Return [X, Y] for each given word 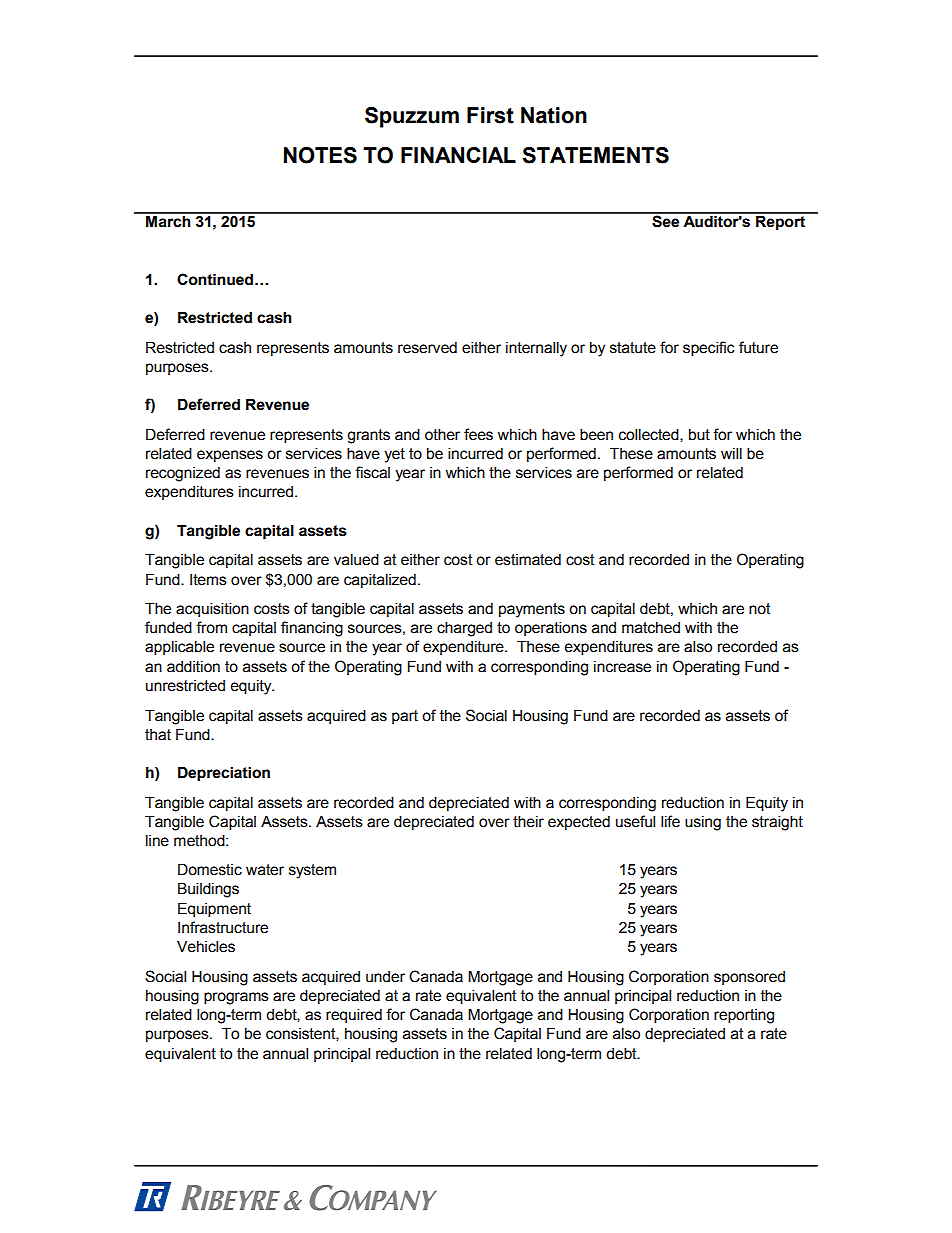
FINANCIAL [458, 155]
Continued [215, 279]
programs [236, 998]
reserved [427, 348]
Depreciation [224, 774]
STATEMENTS [595, 155]
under [385, 977]
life [670, 821]
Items [208, 580]
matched [651, 628]
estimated [528, 560]
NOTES [320, 155]
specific [709, 348]
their [528, 822]
